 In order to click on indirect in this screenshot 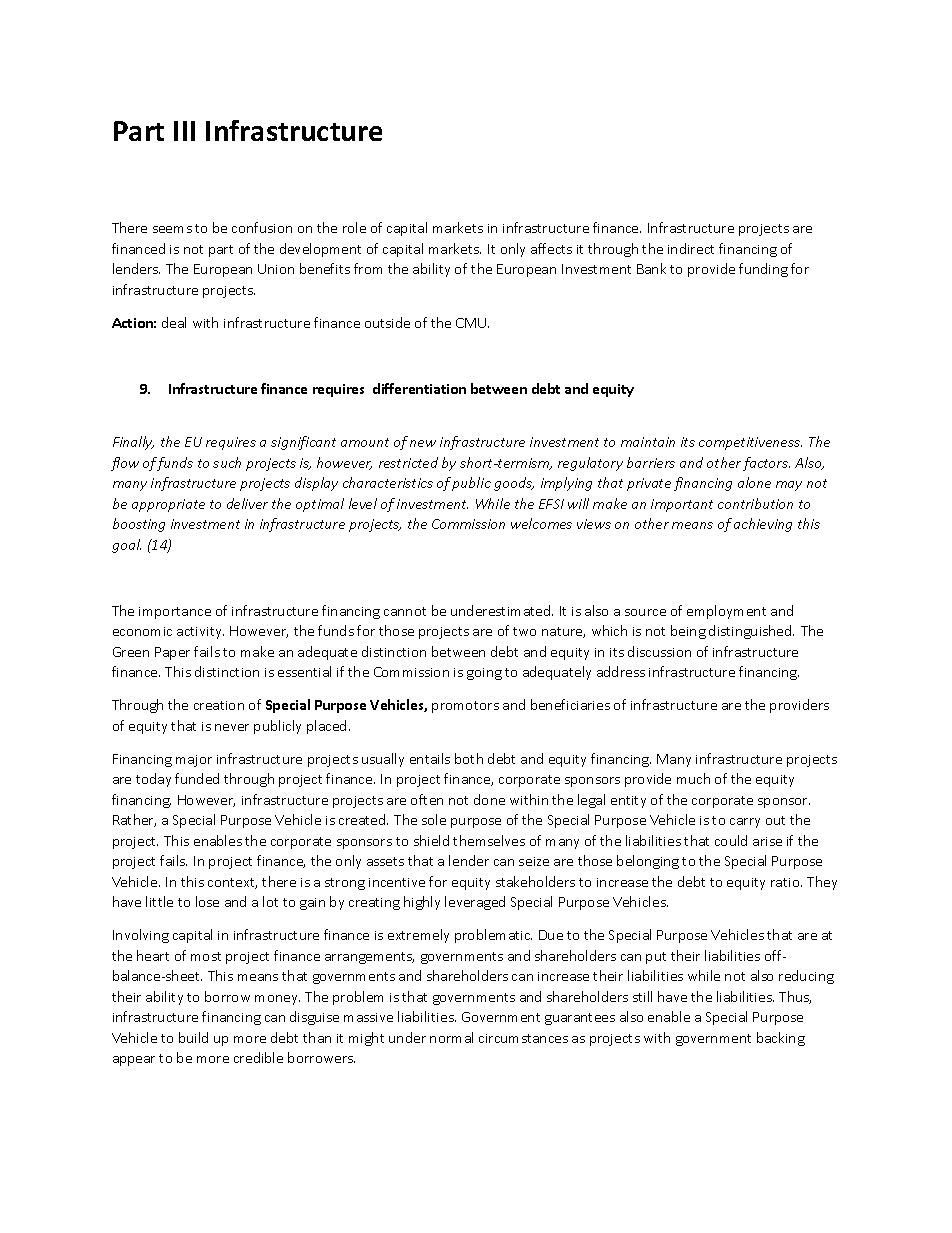, I will do `click(691, 248)`.
